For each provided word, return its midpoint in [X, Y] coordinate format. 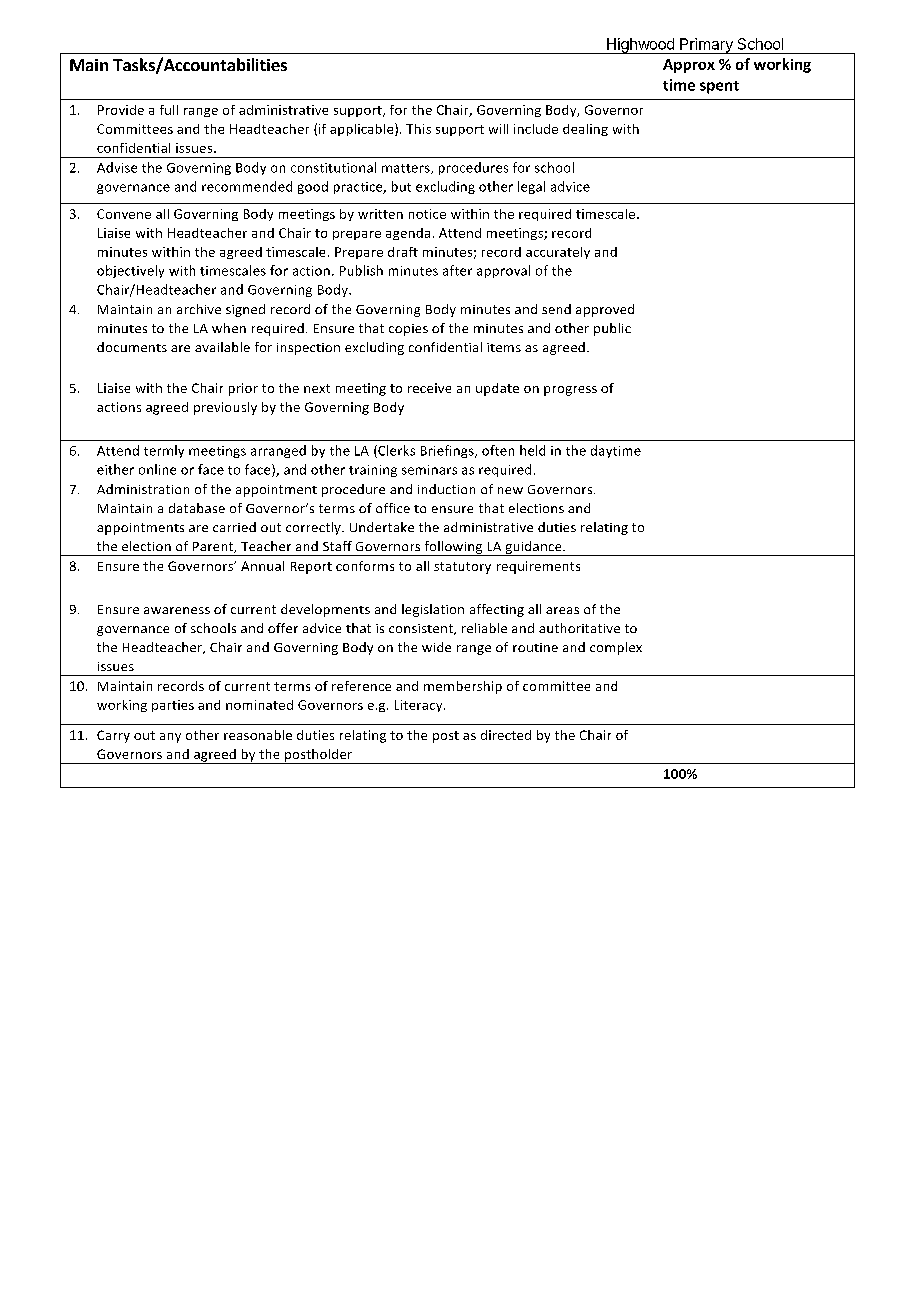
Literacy [420, 706]
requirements [538, 567]
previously [225, 408]
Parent [214, 547]
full [169, 110]
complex [616, 648]
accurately [558, 253]
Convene [124, 214]
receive [429, 388]
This [418, 129]
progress [570, 391]
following [453, 548]
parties [173, 706]
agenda [408, 234]
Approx [689, 66]
